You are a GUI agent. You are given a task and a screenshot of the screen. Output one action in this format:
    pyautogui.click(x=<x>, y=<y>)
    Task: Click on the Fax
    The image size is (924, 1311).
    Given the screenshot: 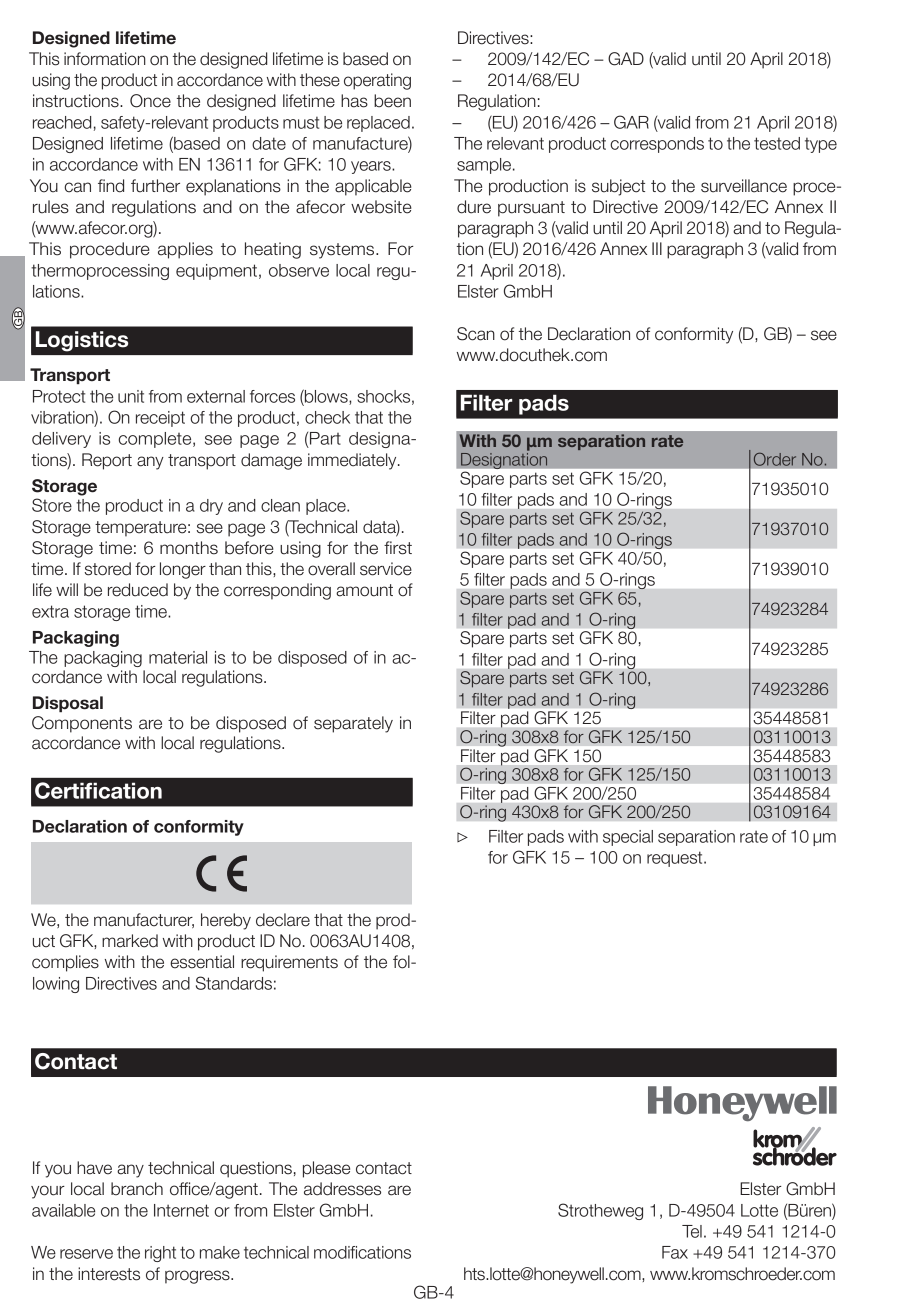 What is the action you would take?
    pyautogui.click(x=675, y=1252)
